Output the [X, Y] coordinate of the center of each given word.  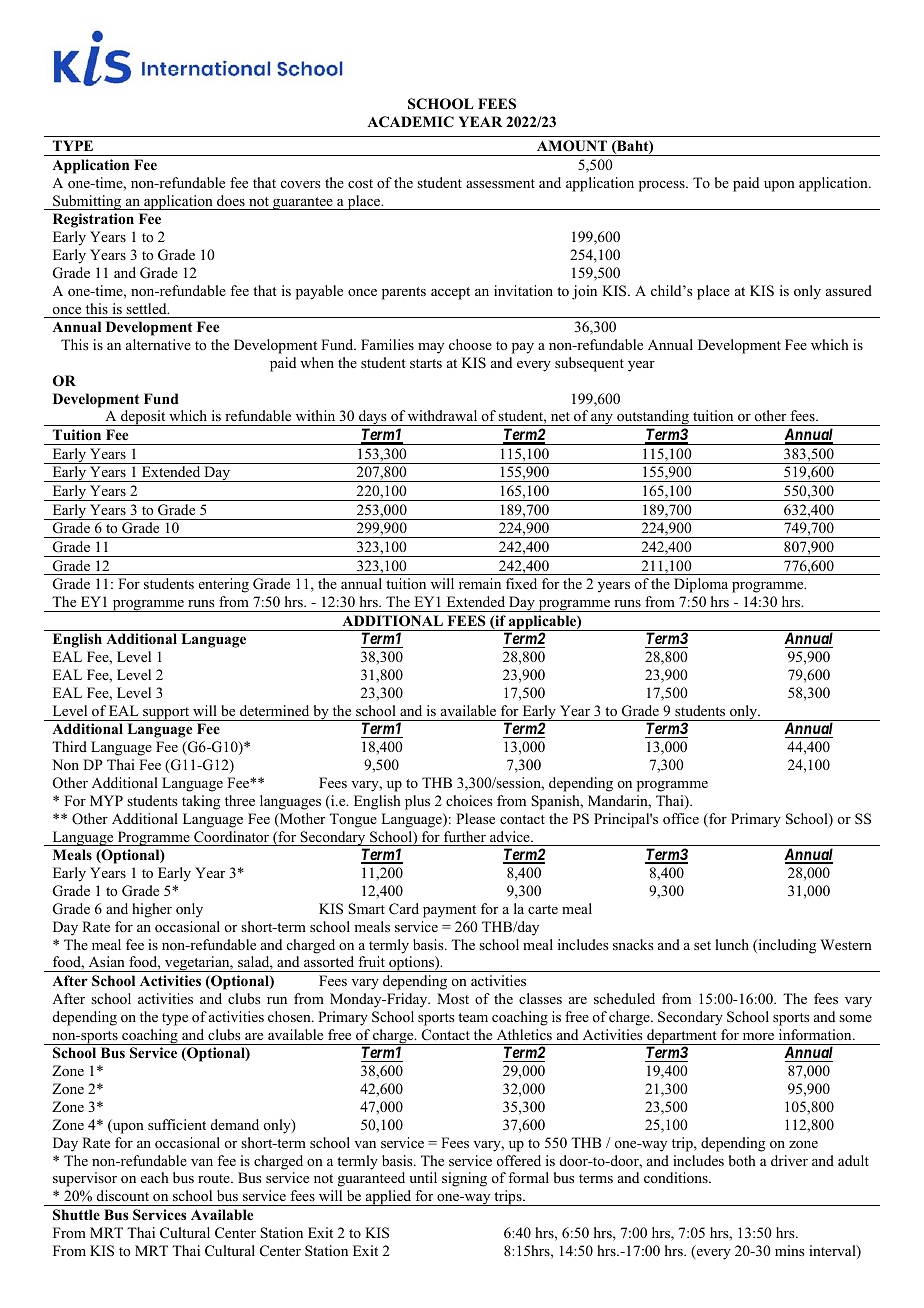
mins [789, 1250]
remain [480, 583]
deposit [143, 418]
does [231, 200]
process [663, 186]
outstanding [653, 418]
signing [464, 1179]
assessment [500, 183]
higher [152, 910]
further [465, 836]
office [681, 819]
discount [123, 1195]
